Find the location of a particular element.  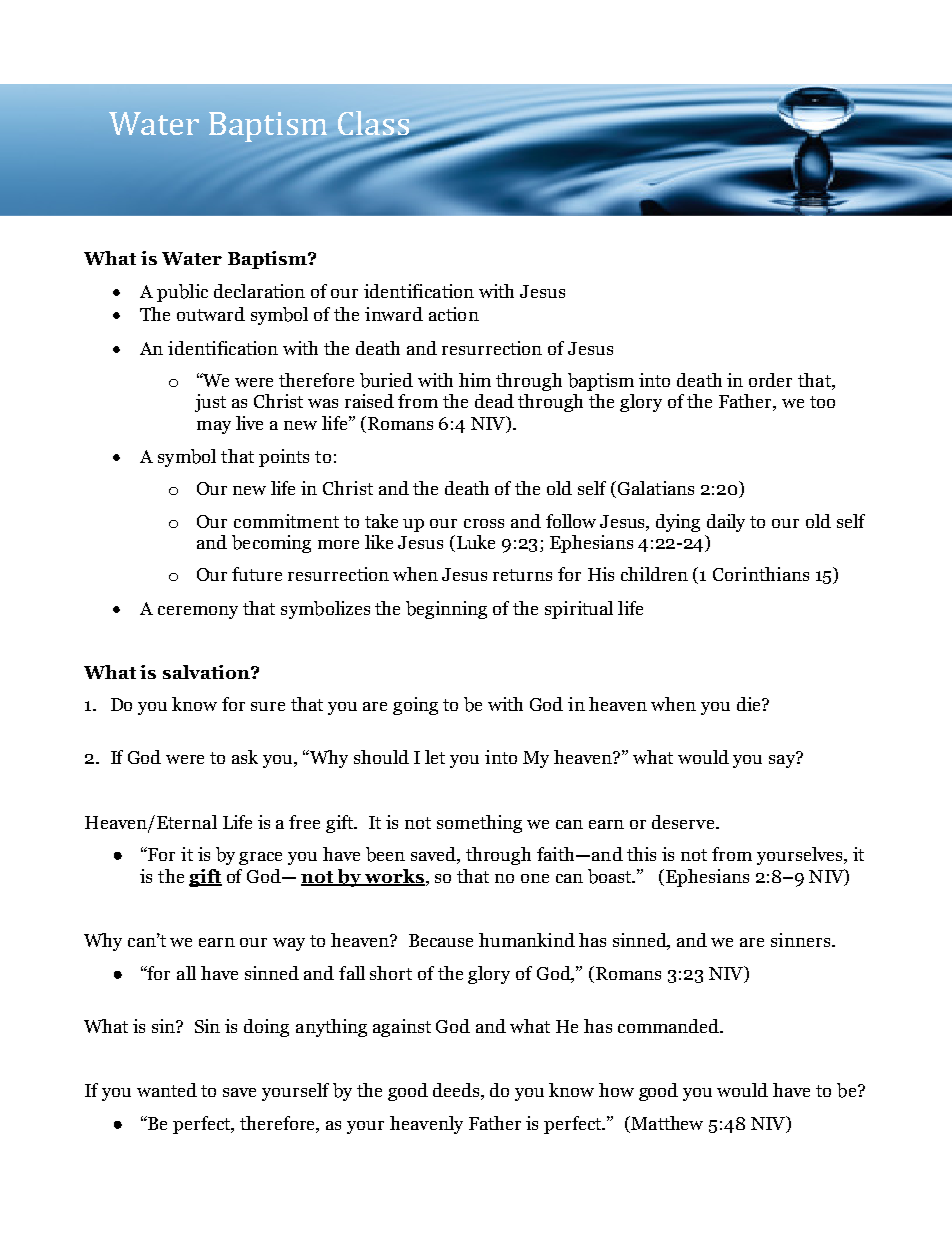

grace is located at coordinates (260, 858).
